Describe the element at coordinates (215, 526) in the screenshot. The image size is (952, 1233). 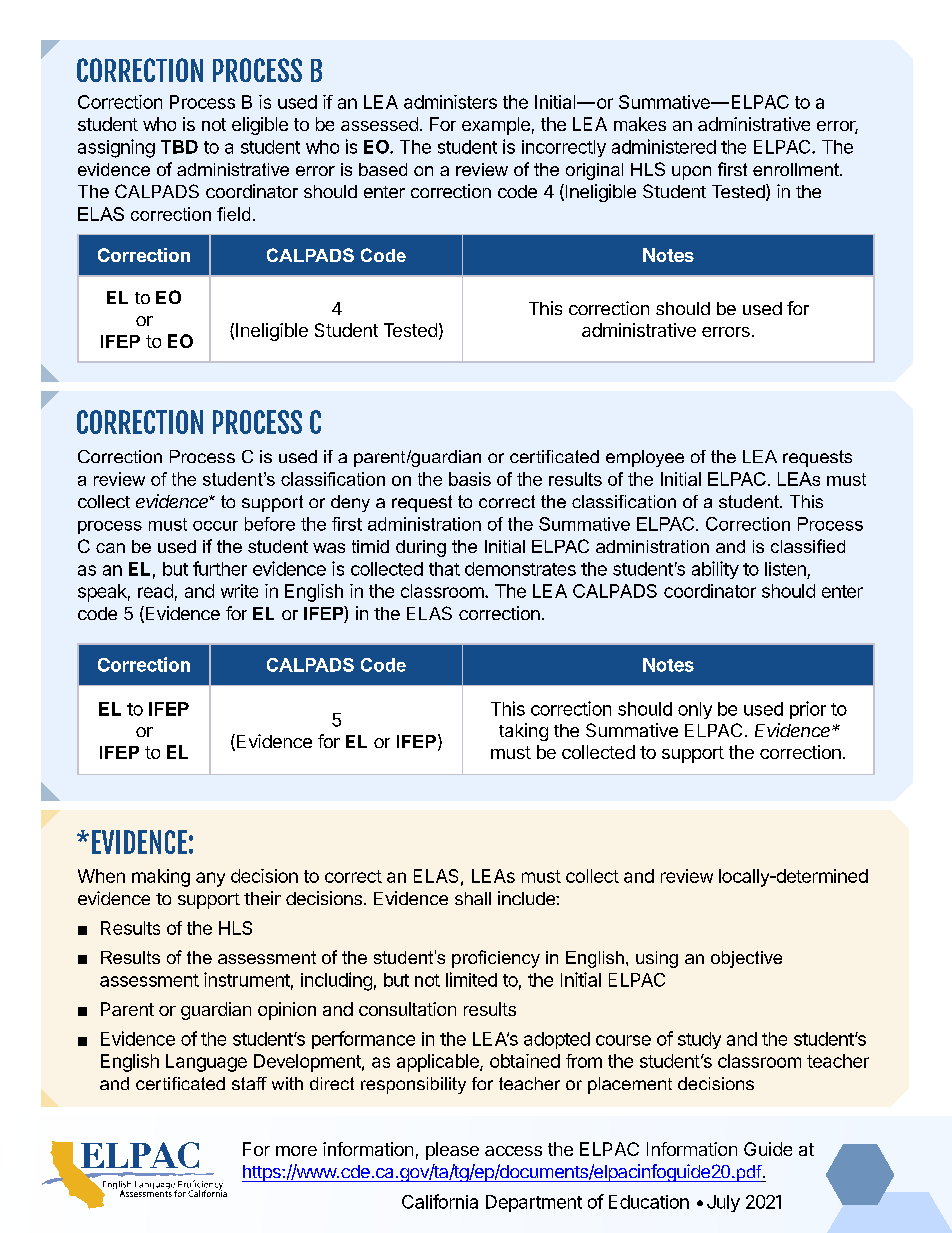
I see `occur` at that location.
